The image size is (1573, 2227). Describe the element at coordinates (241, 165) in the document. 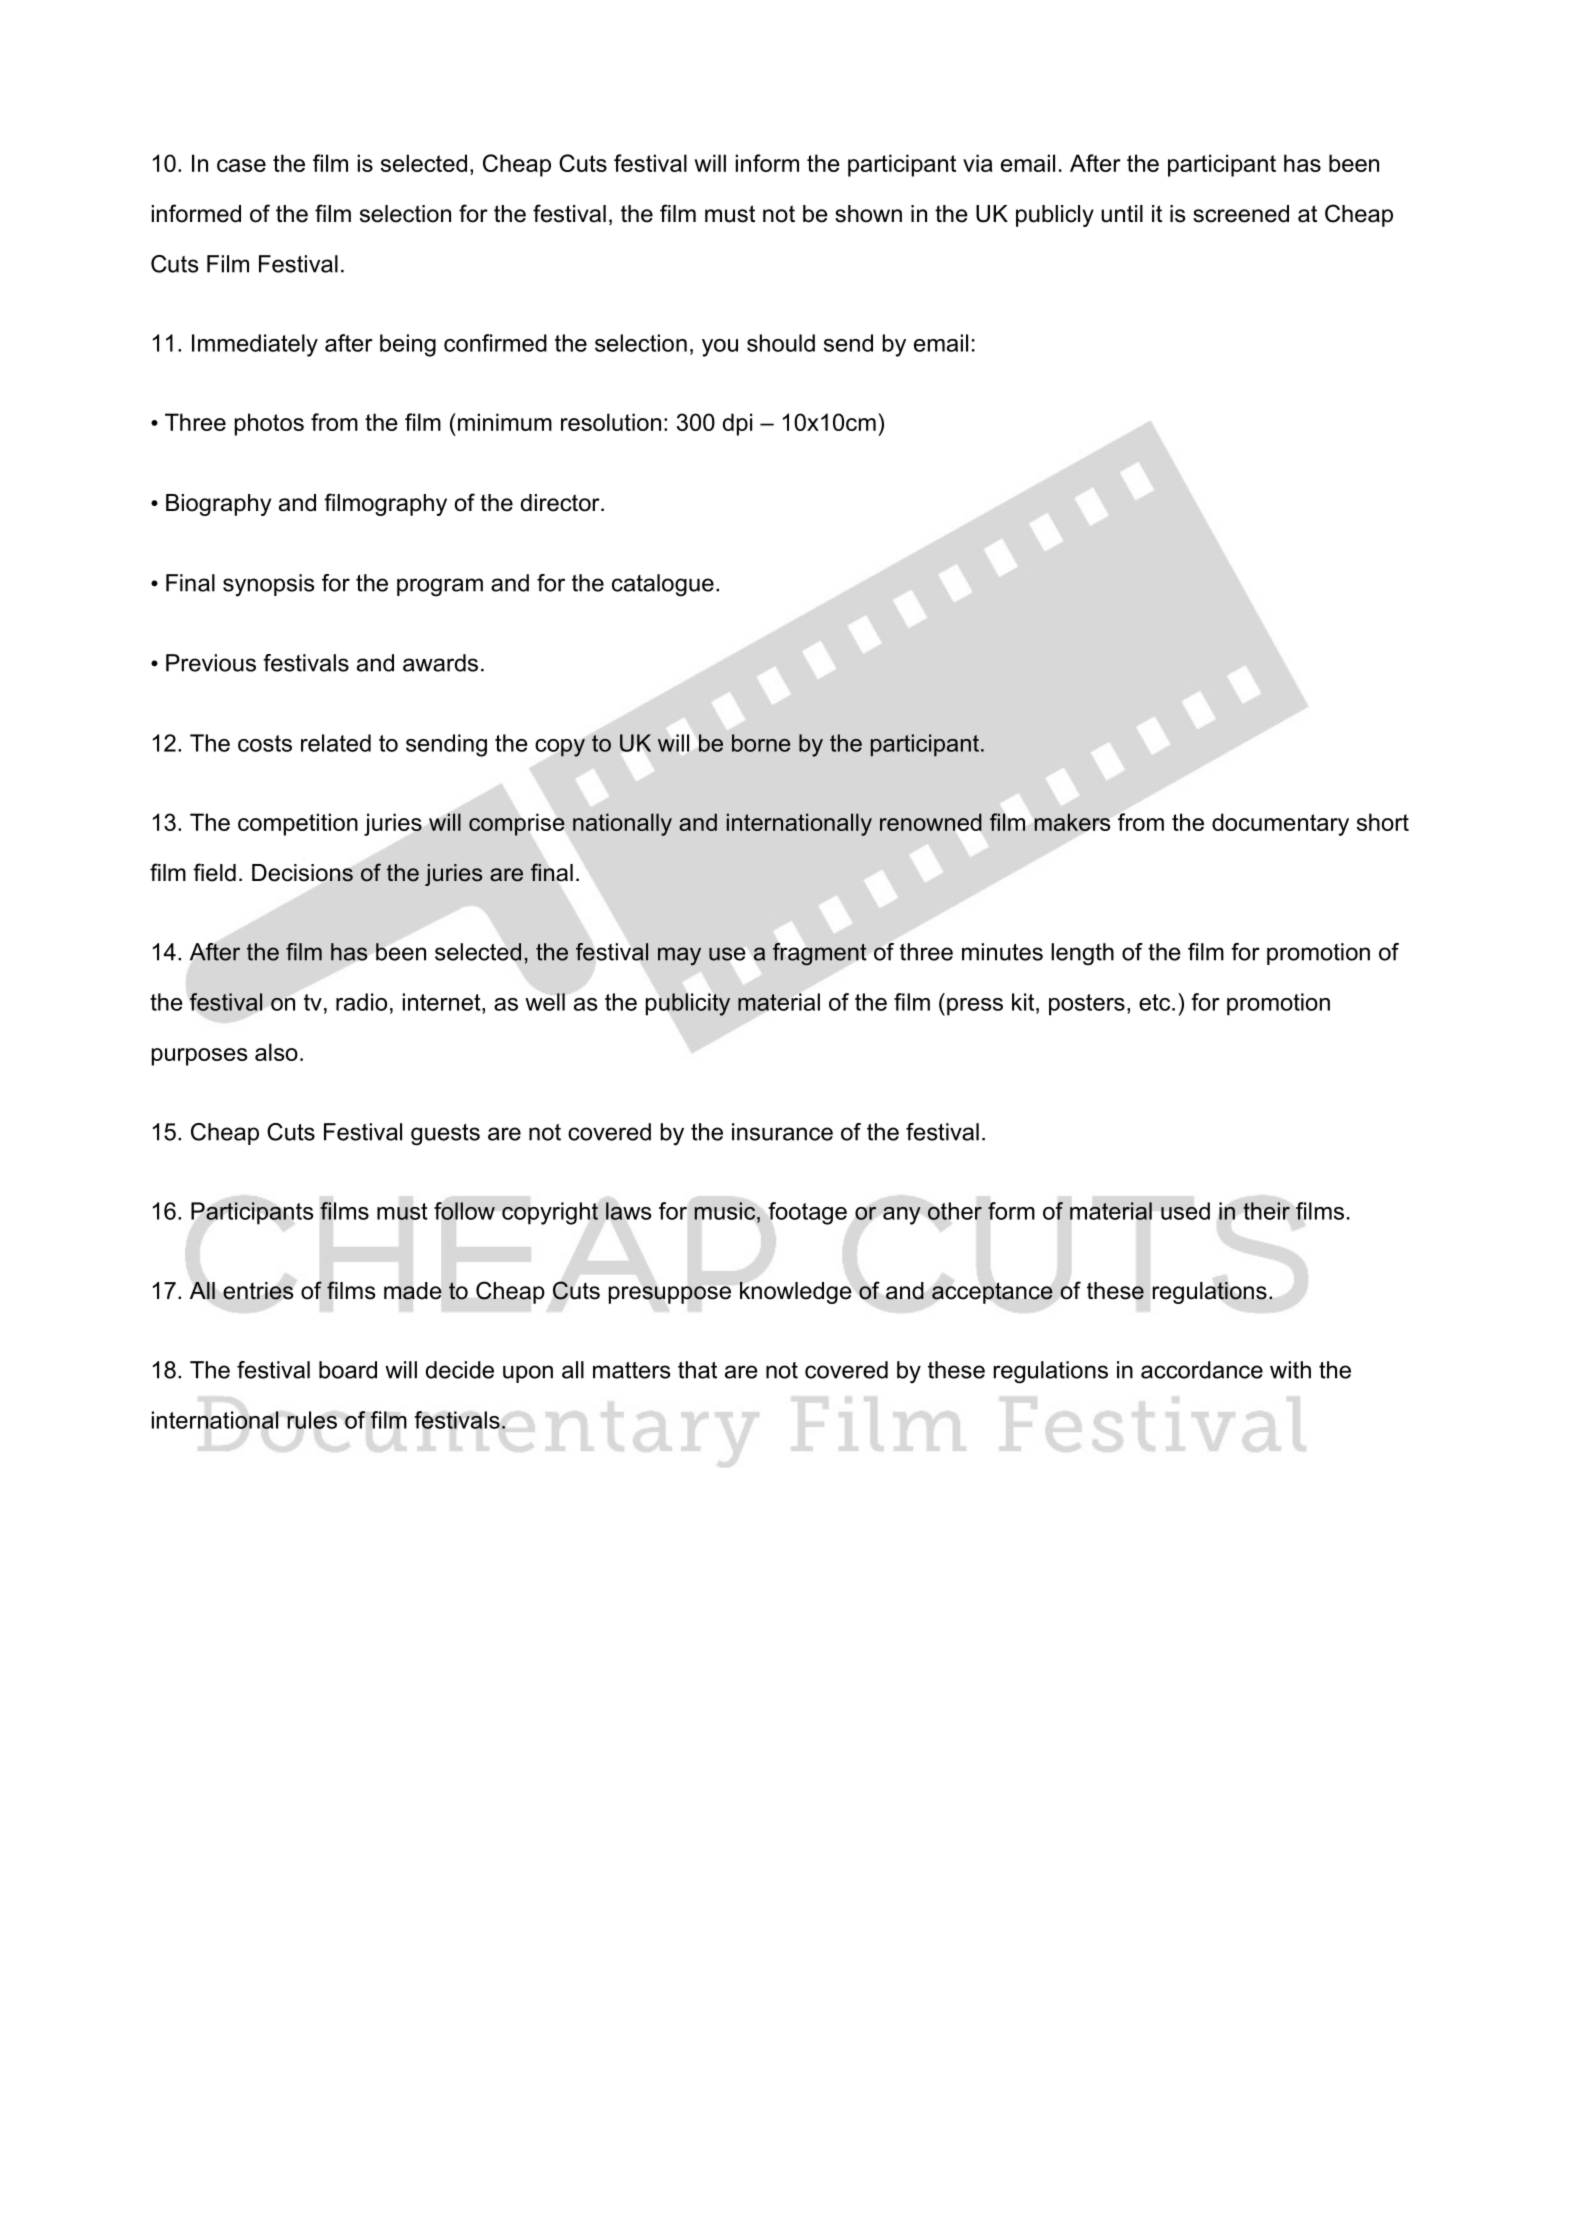

I see `case` at that location.
